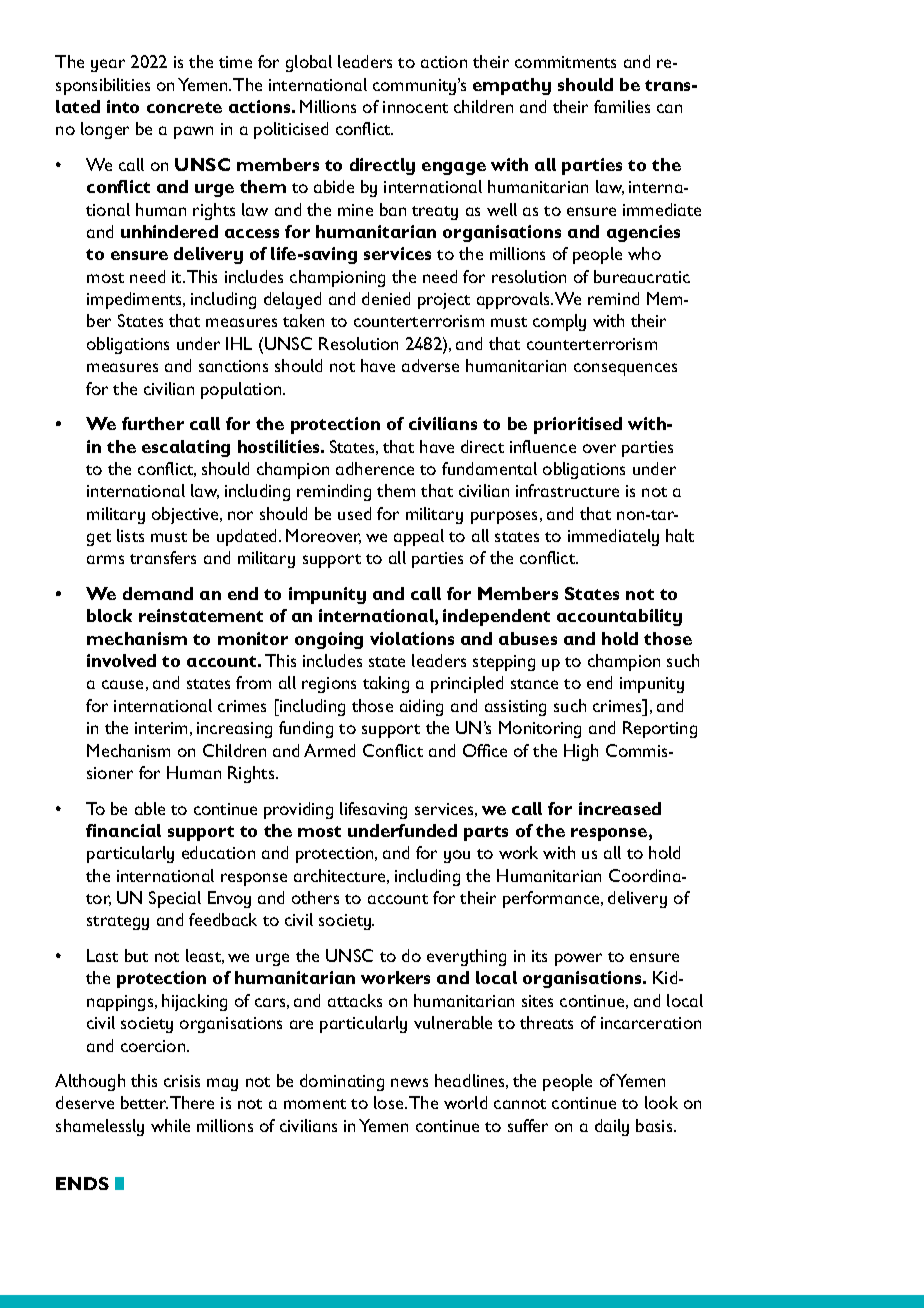  Describe the element at coordinates (184, 107) in the document. I see `concrete` at that location.
